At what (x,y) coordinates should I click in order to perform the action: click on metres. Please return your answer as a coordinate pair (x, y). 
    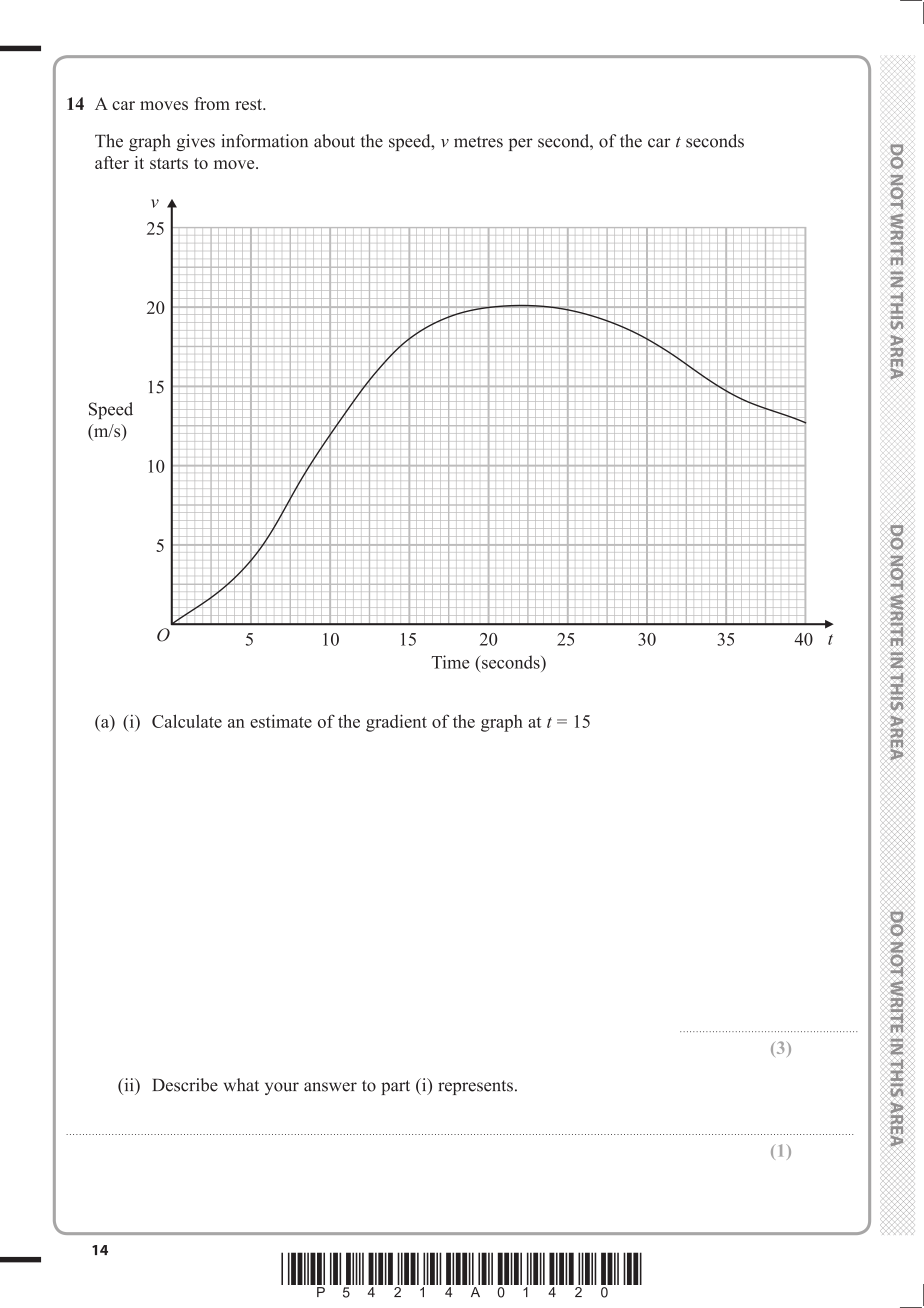
    Looking at the image, I should click on (478, 142).
